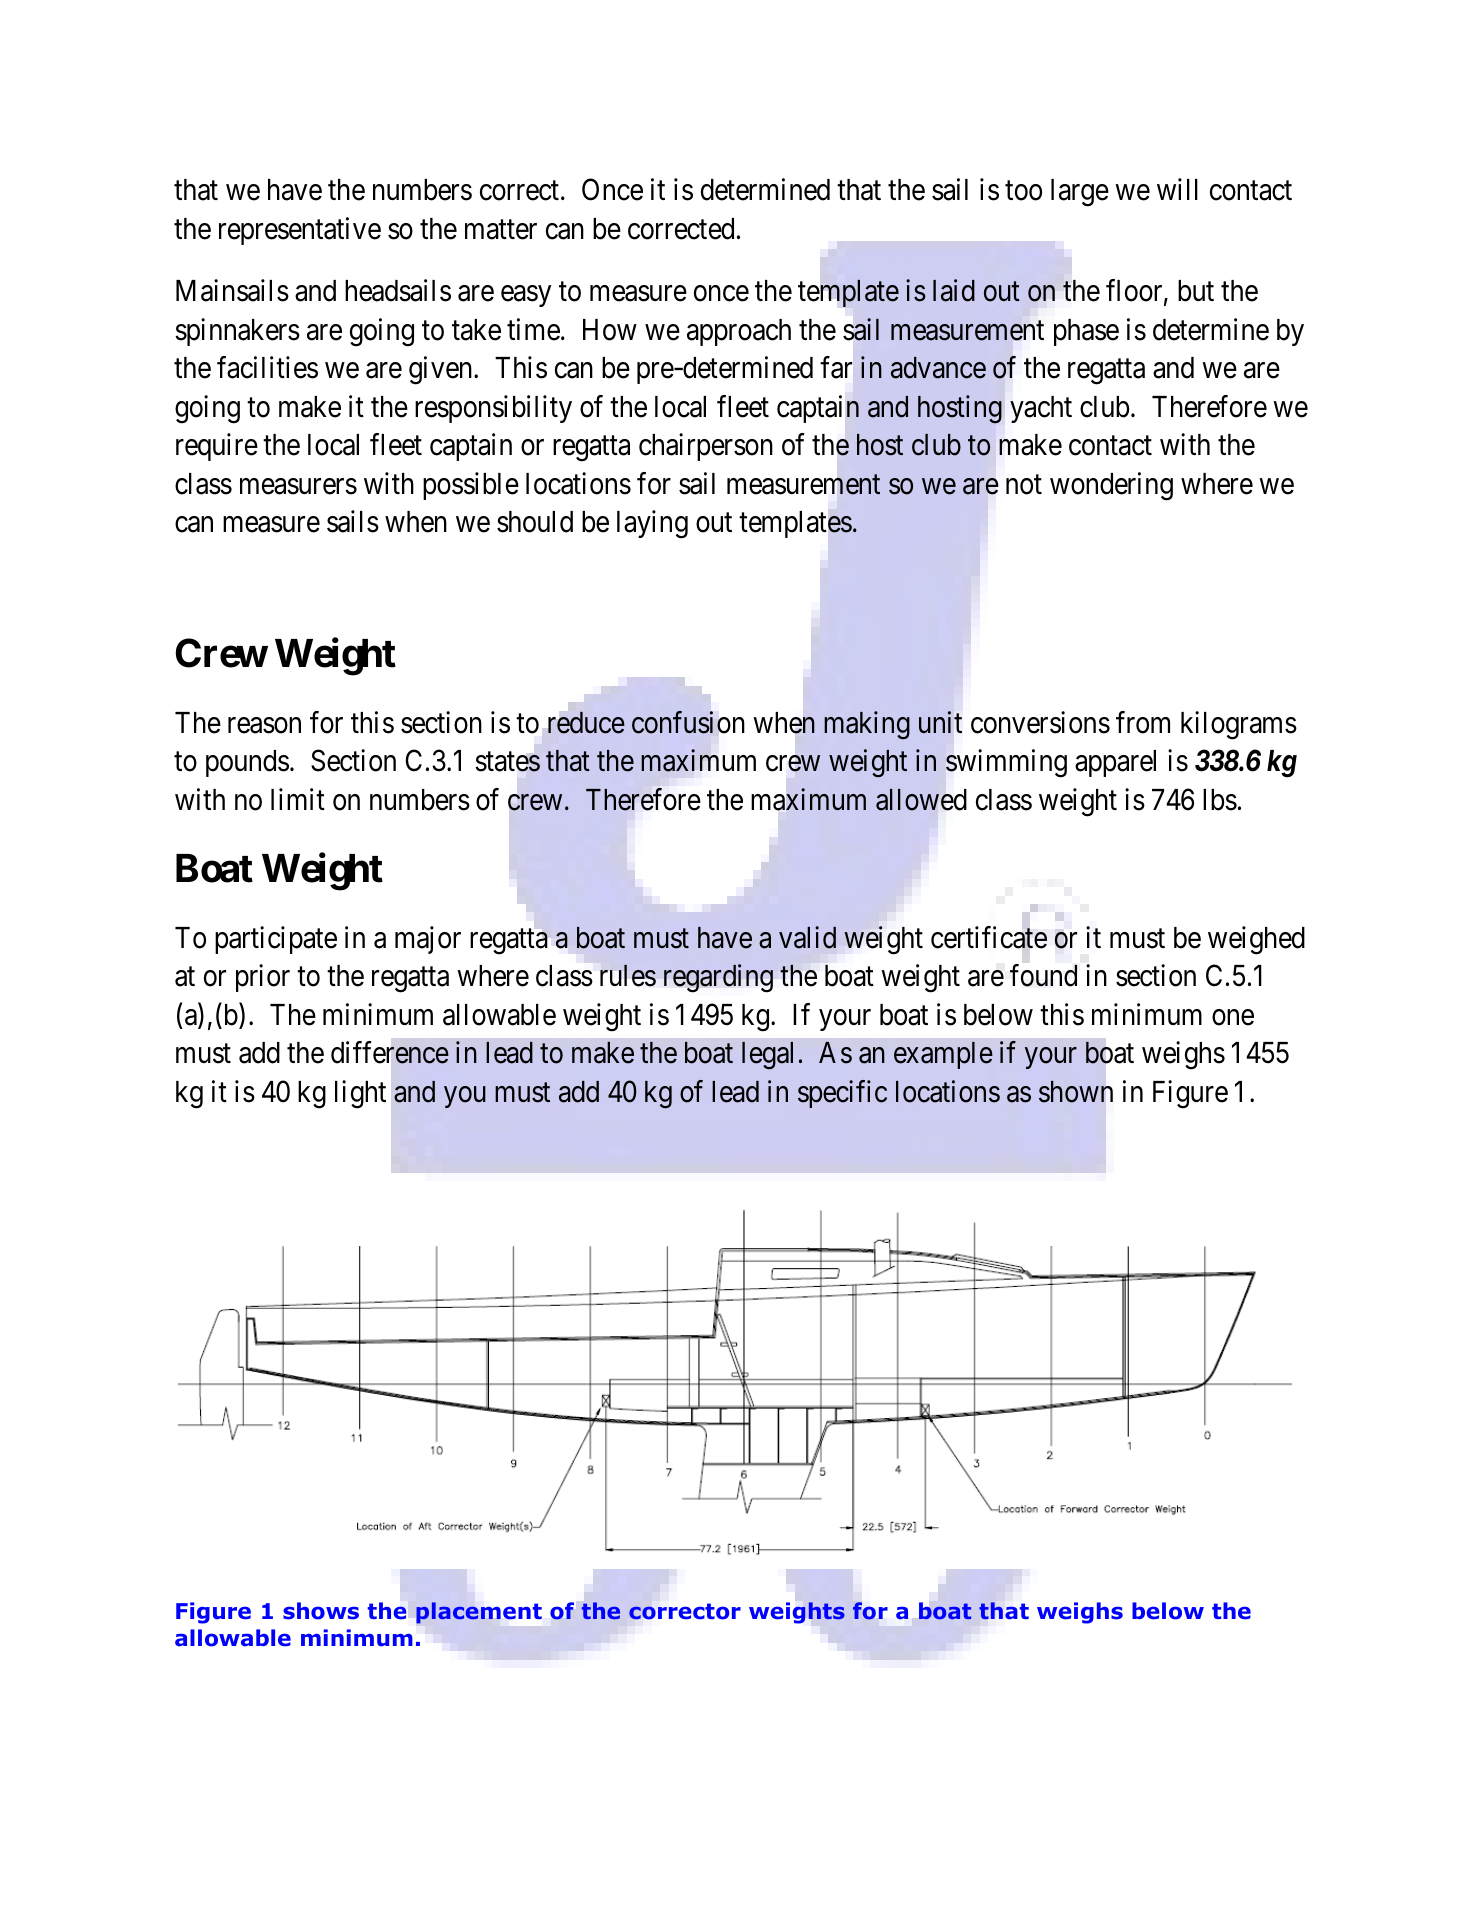  Describe the element at coordinates (360, 1094) in the image. I see `light` at that location.
